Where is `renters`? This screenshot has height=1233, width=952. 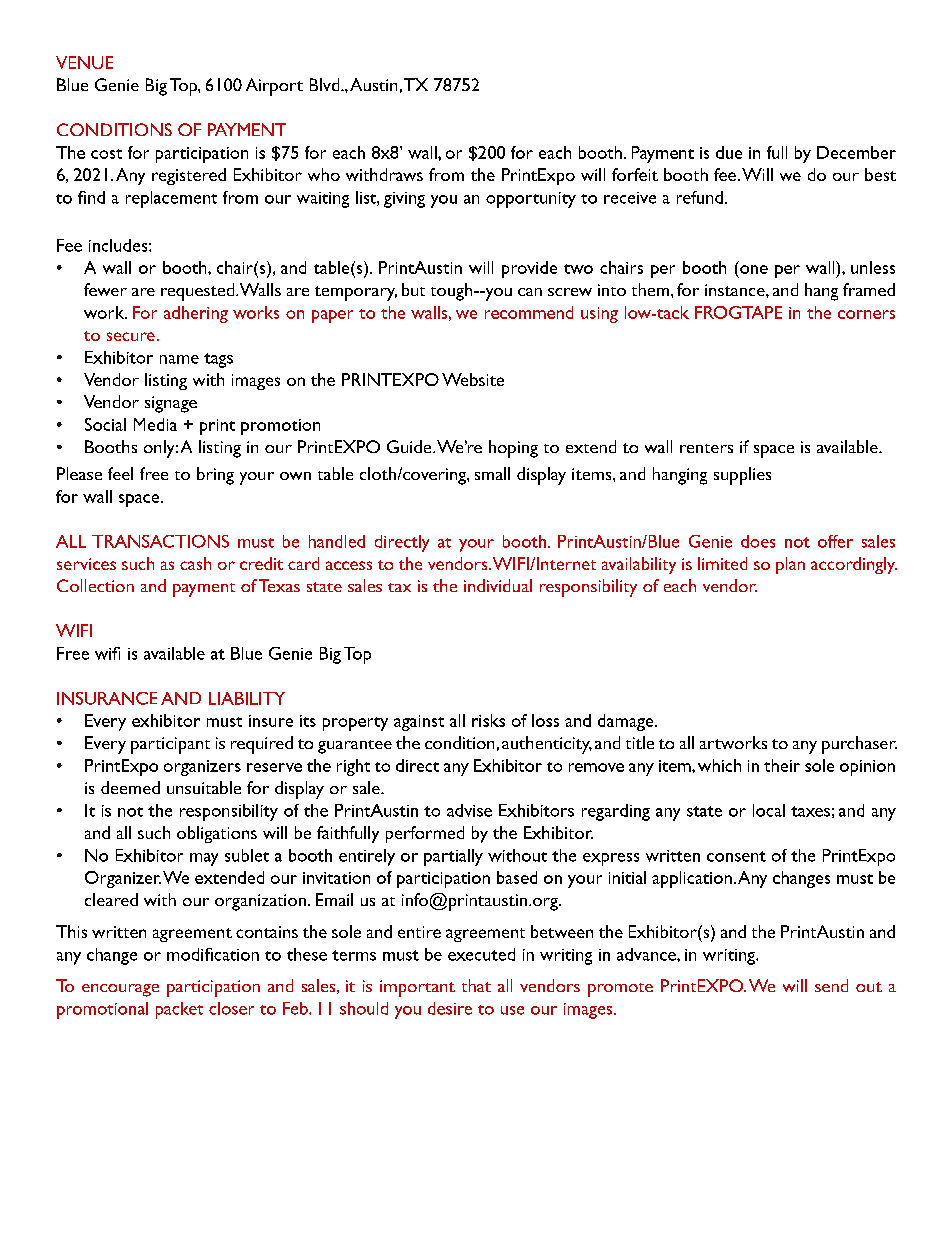 renters is located at coordinates (706, 448).
